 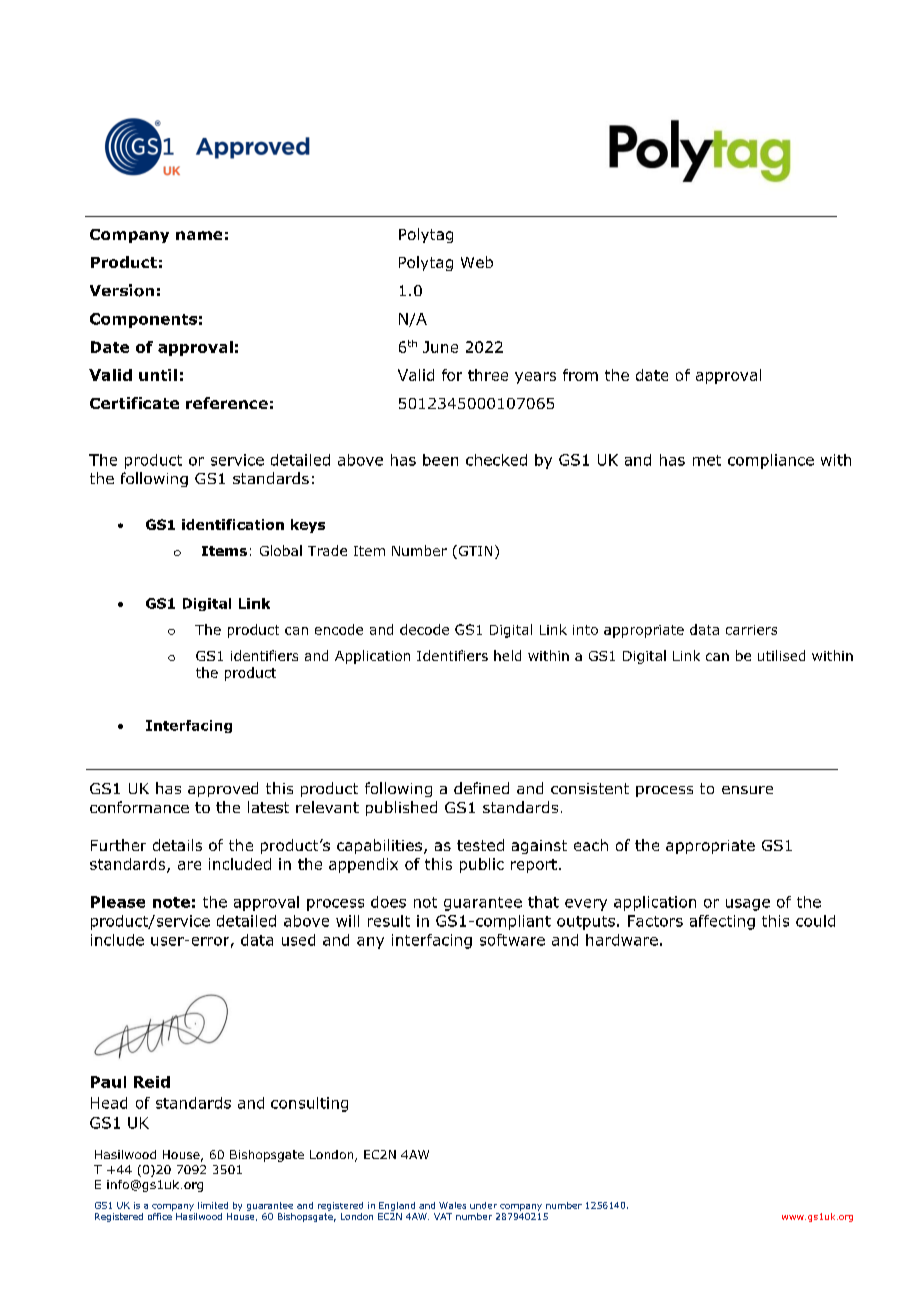 What do you see at coordinates (580, 375) in the document?
I see `from` at bounding box center [580, 375].
